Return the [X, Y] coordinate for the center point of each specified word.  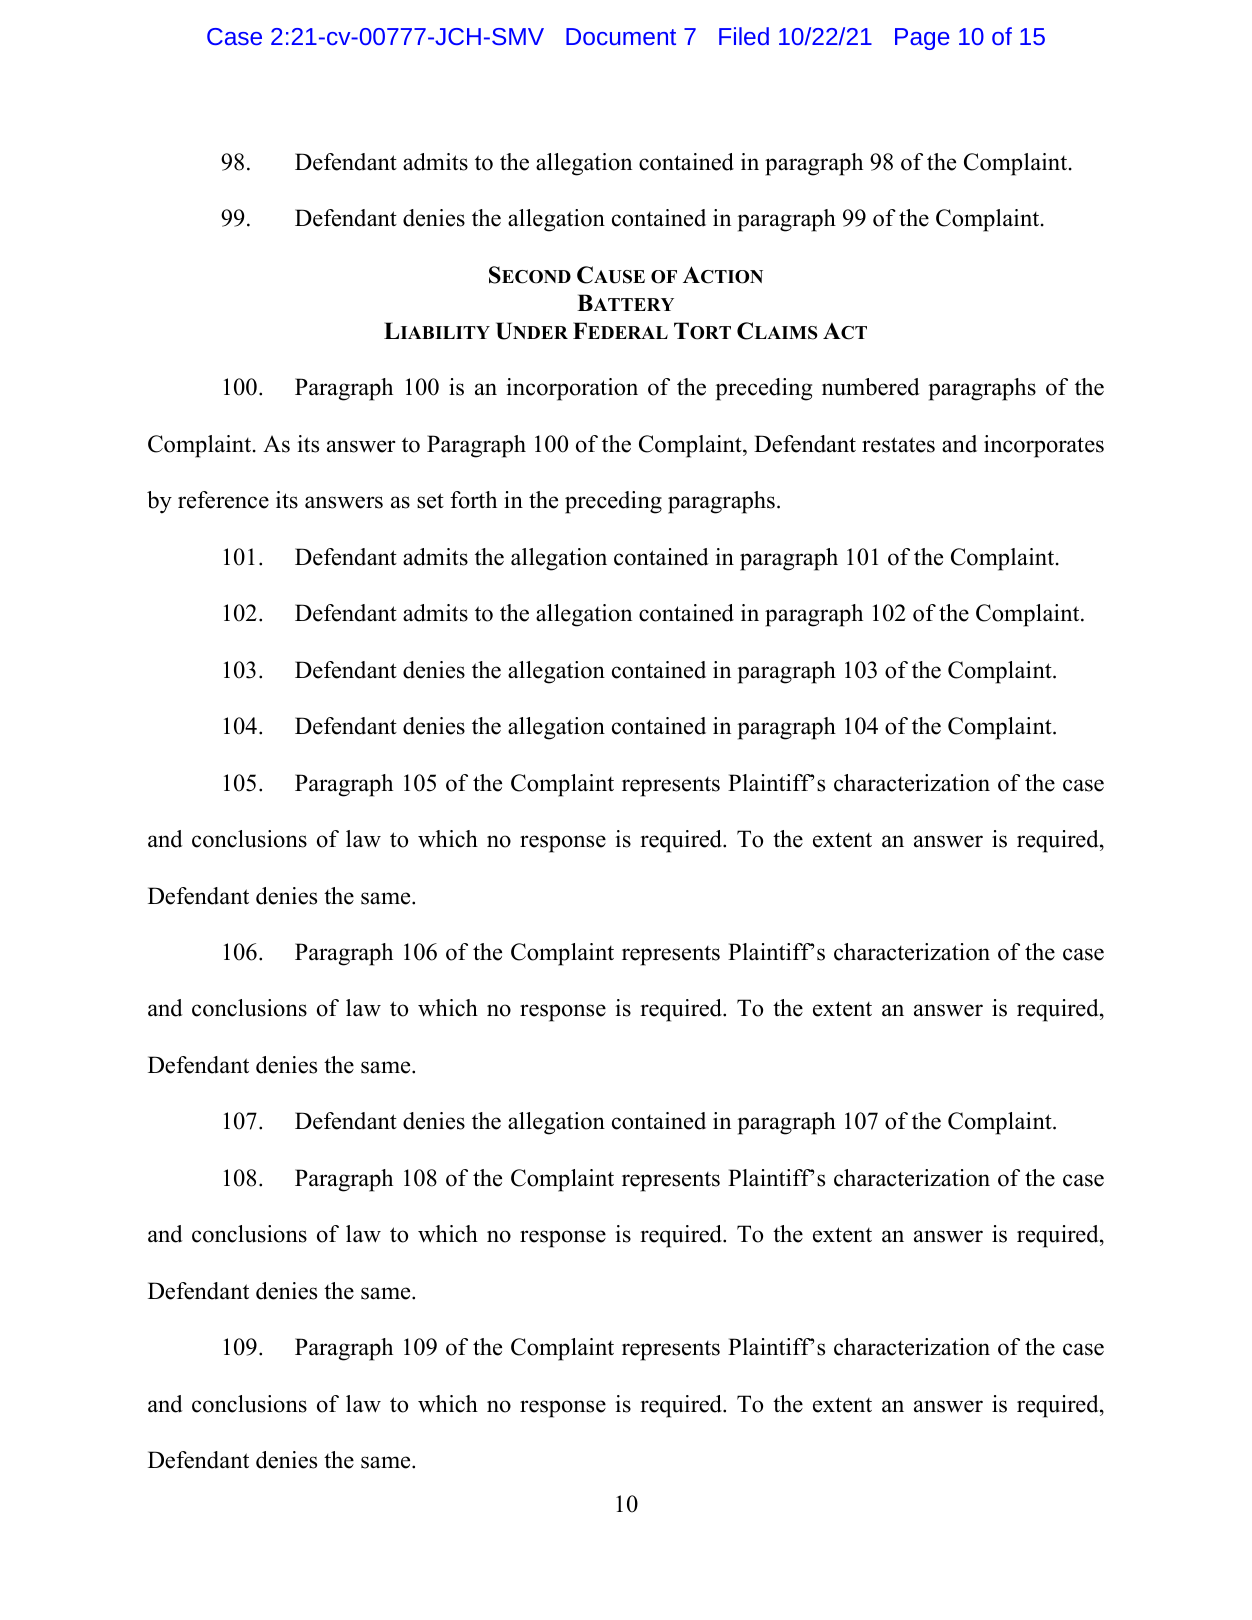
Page [922, 39]
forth [473, 500]
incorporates [1044, 446]
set [430, 501]
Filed [744, 36]
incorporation [572, 389]
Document [621, 36]
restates [898, 445]
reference [223, 500]
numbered [871, 387]
